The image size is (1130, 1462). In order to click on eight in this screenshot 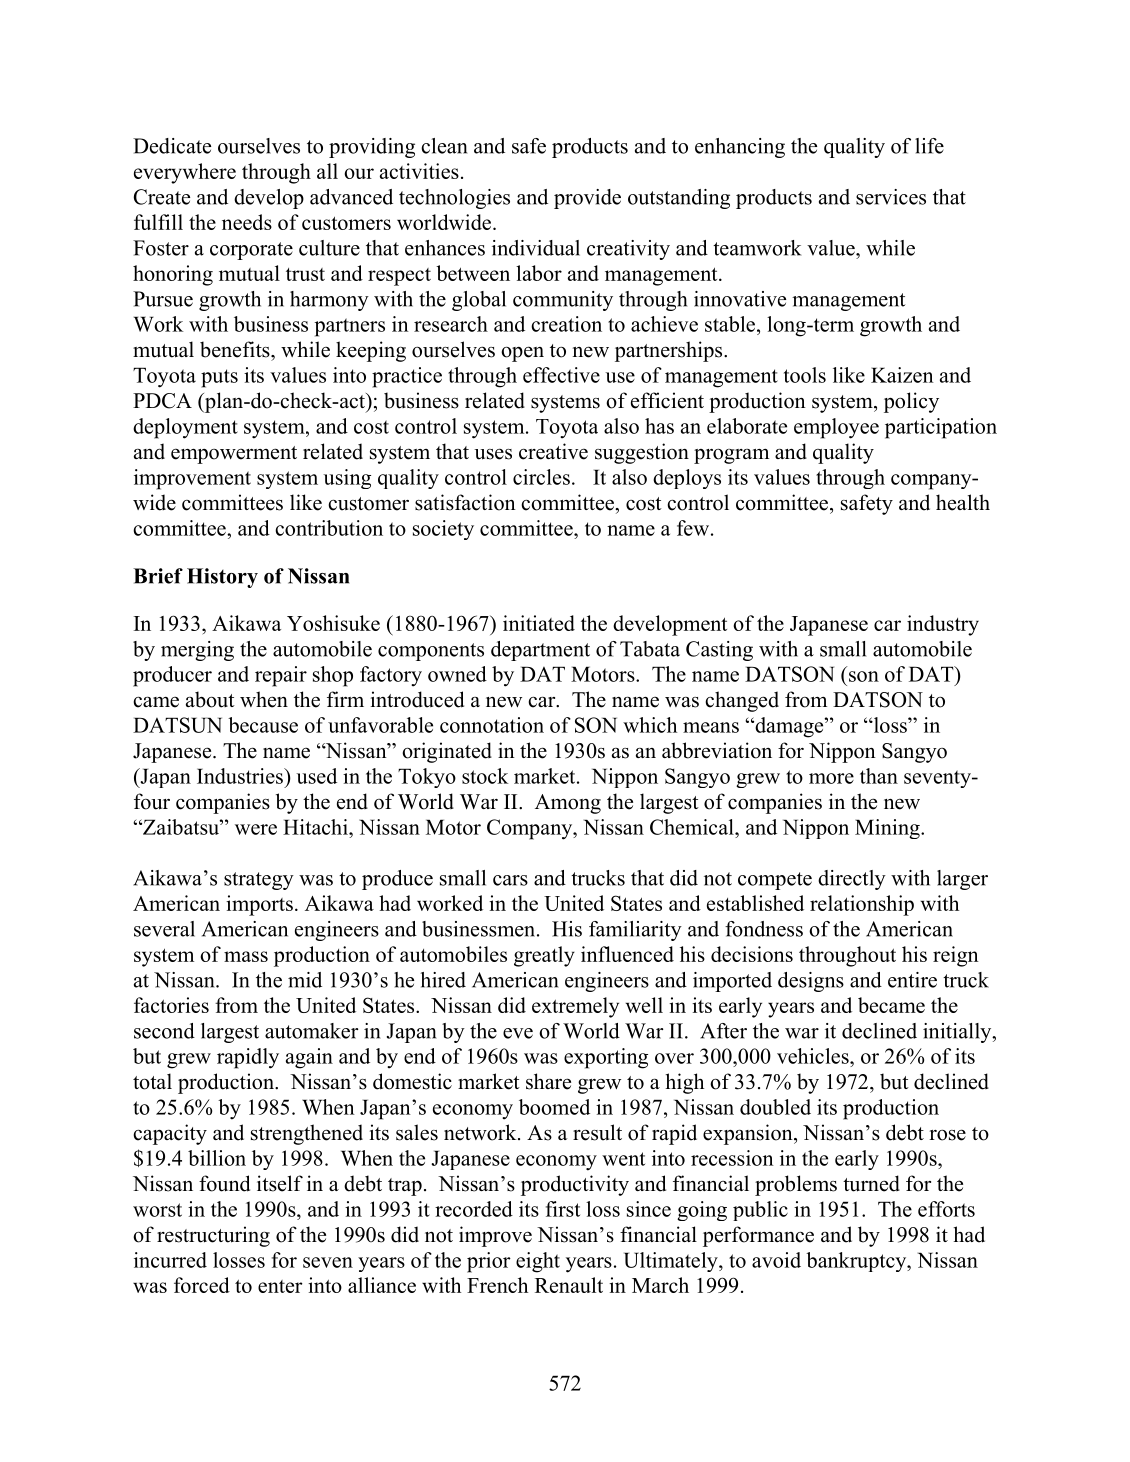, I will do `click(538, 1262)`.
